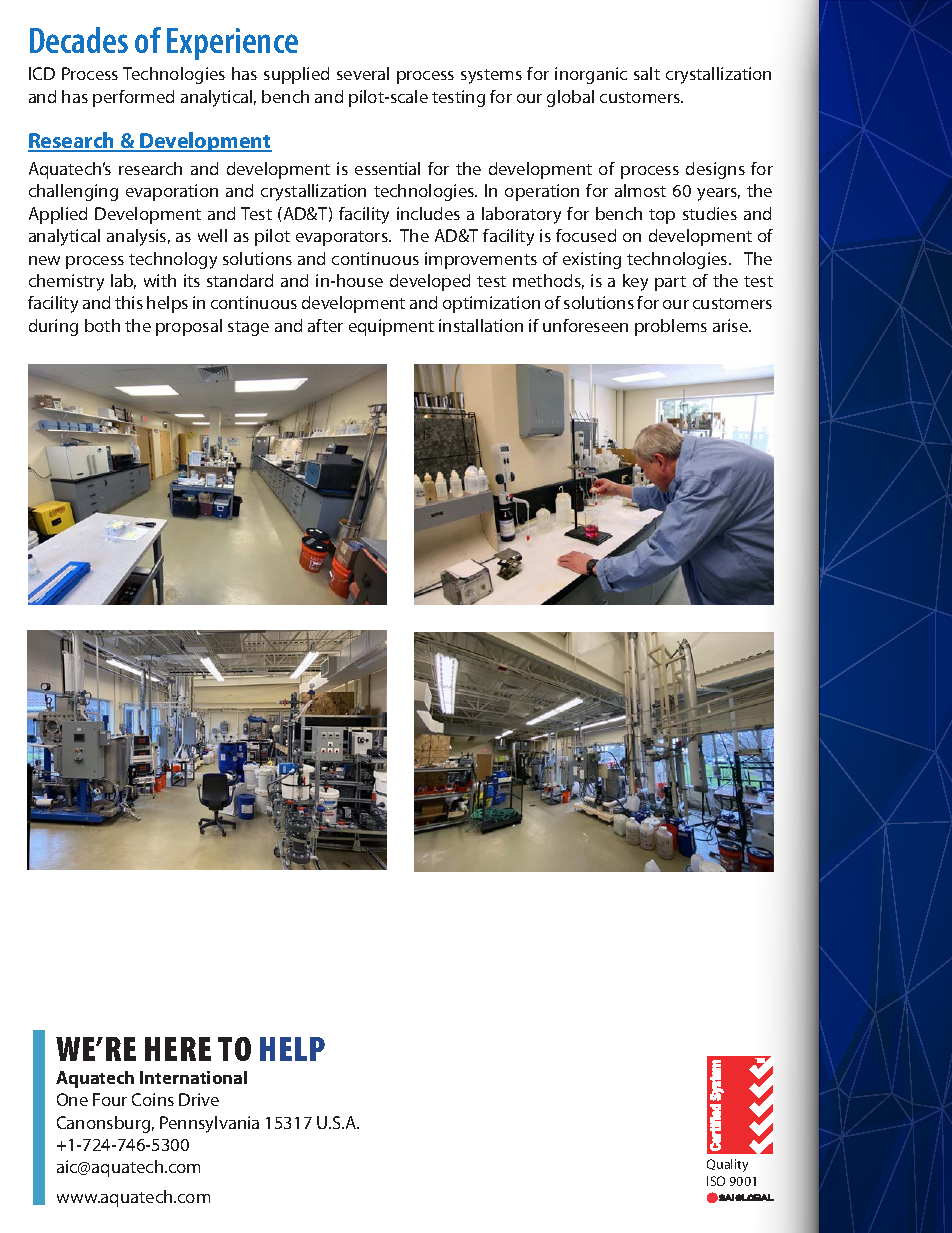  Describe the element at coordinates (727, 1165) in the document. I see `Quality` at that location.
